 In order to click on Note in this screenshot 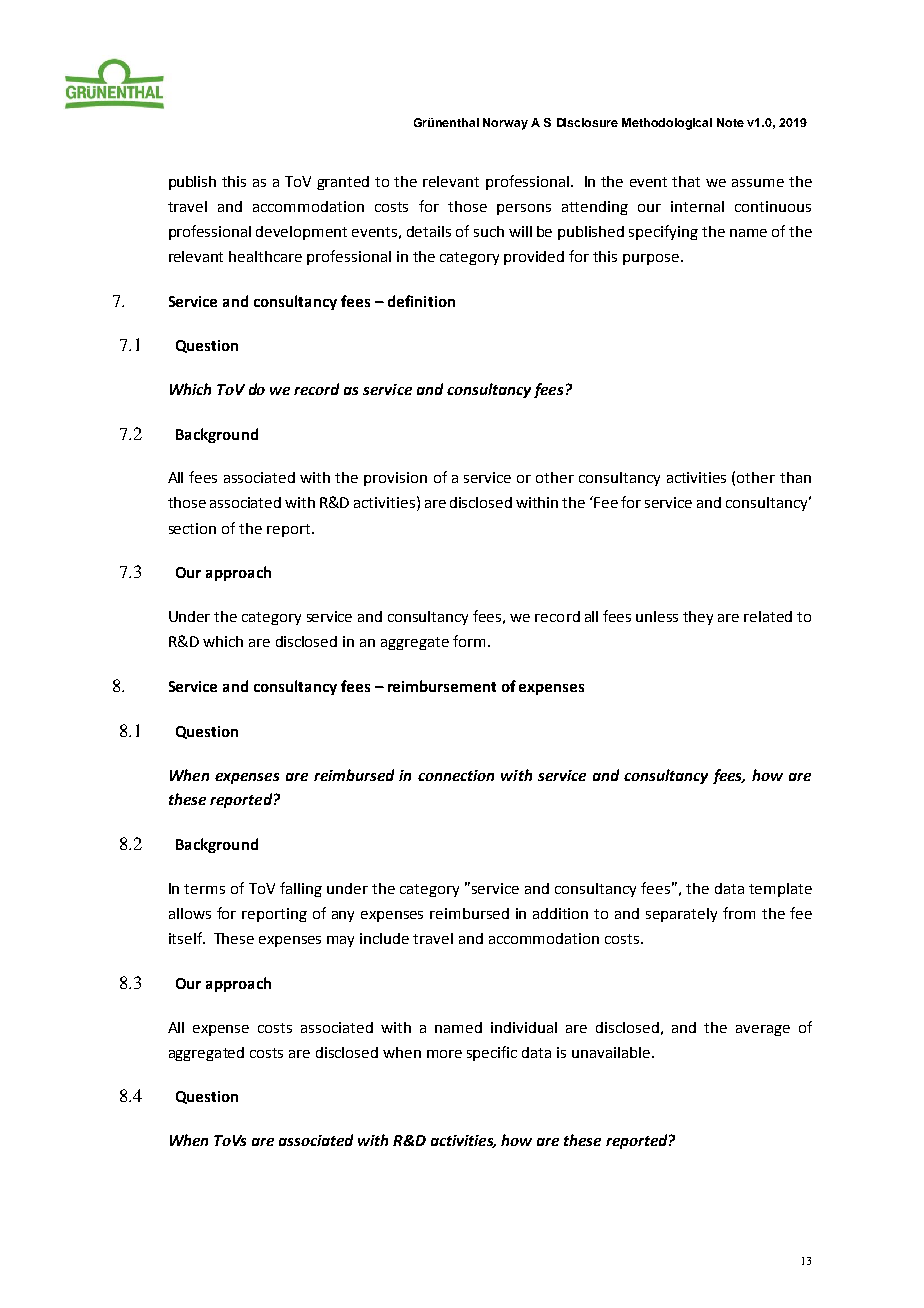, I will do `click(730, 122)`.
